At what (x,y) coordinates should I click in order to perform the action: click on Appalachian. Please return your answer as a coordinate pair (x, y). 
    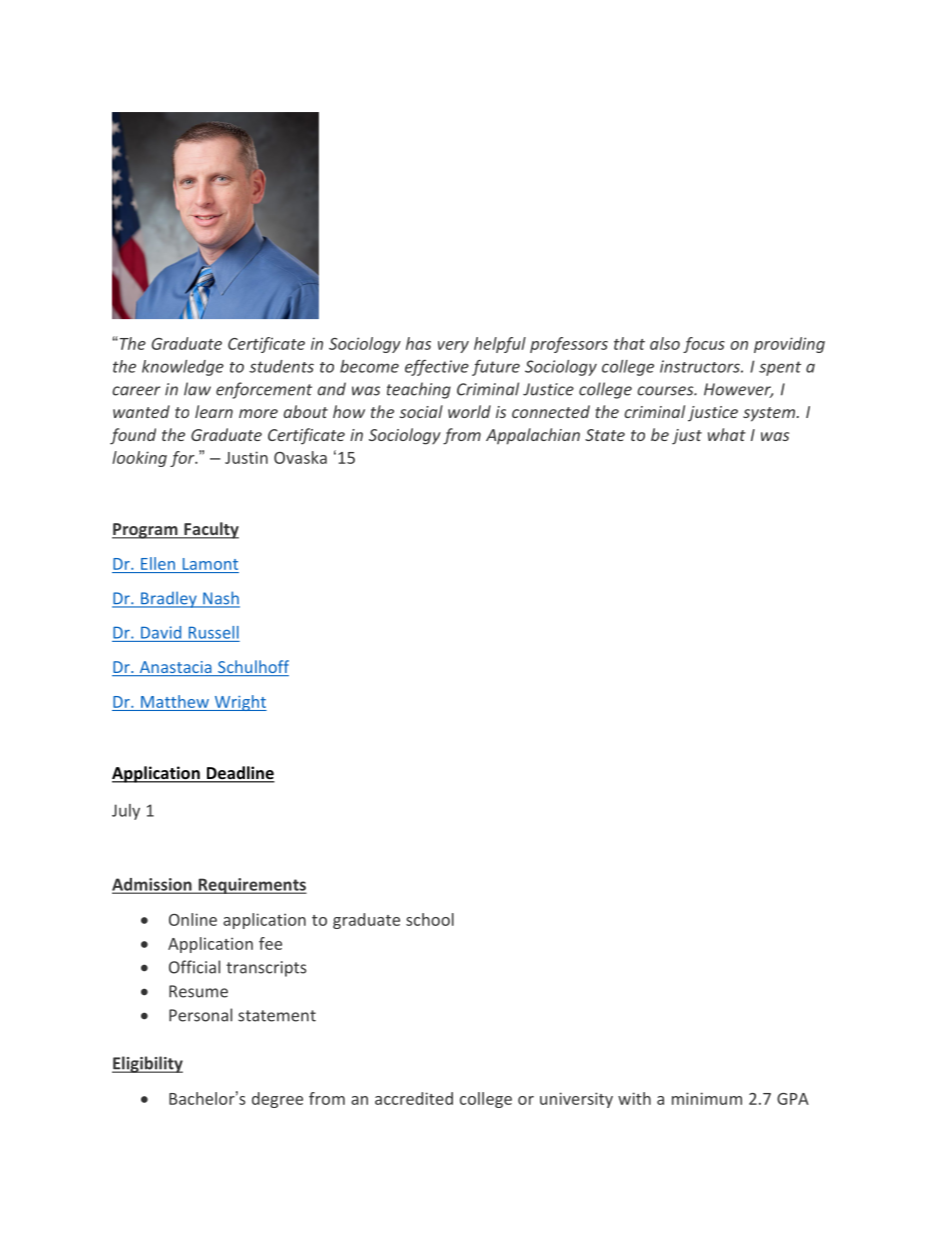
    Looking at the image, I should click on (533, 436).
